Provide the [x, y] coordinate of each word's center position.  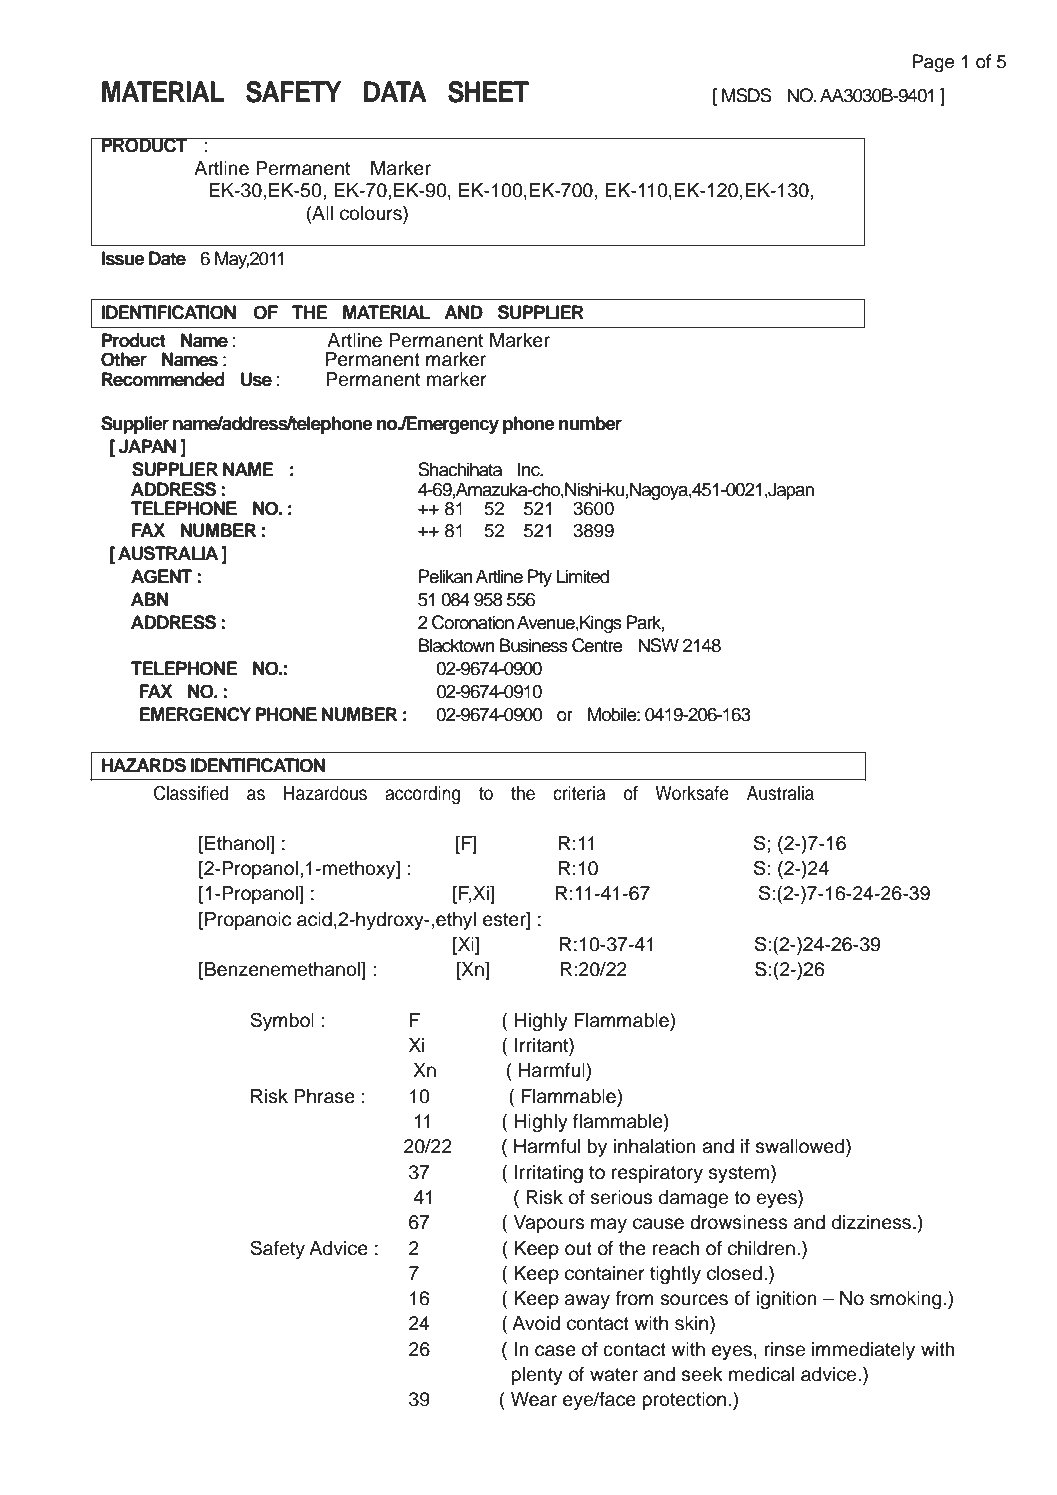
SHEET [488, 92]
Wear [534, 1399]
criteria [579, 793]
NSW [658, 645]
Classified [191, 793]
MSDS [747, 95]
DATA [395, 91]
